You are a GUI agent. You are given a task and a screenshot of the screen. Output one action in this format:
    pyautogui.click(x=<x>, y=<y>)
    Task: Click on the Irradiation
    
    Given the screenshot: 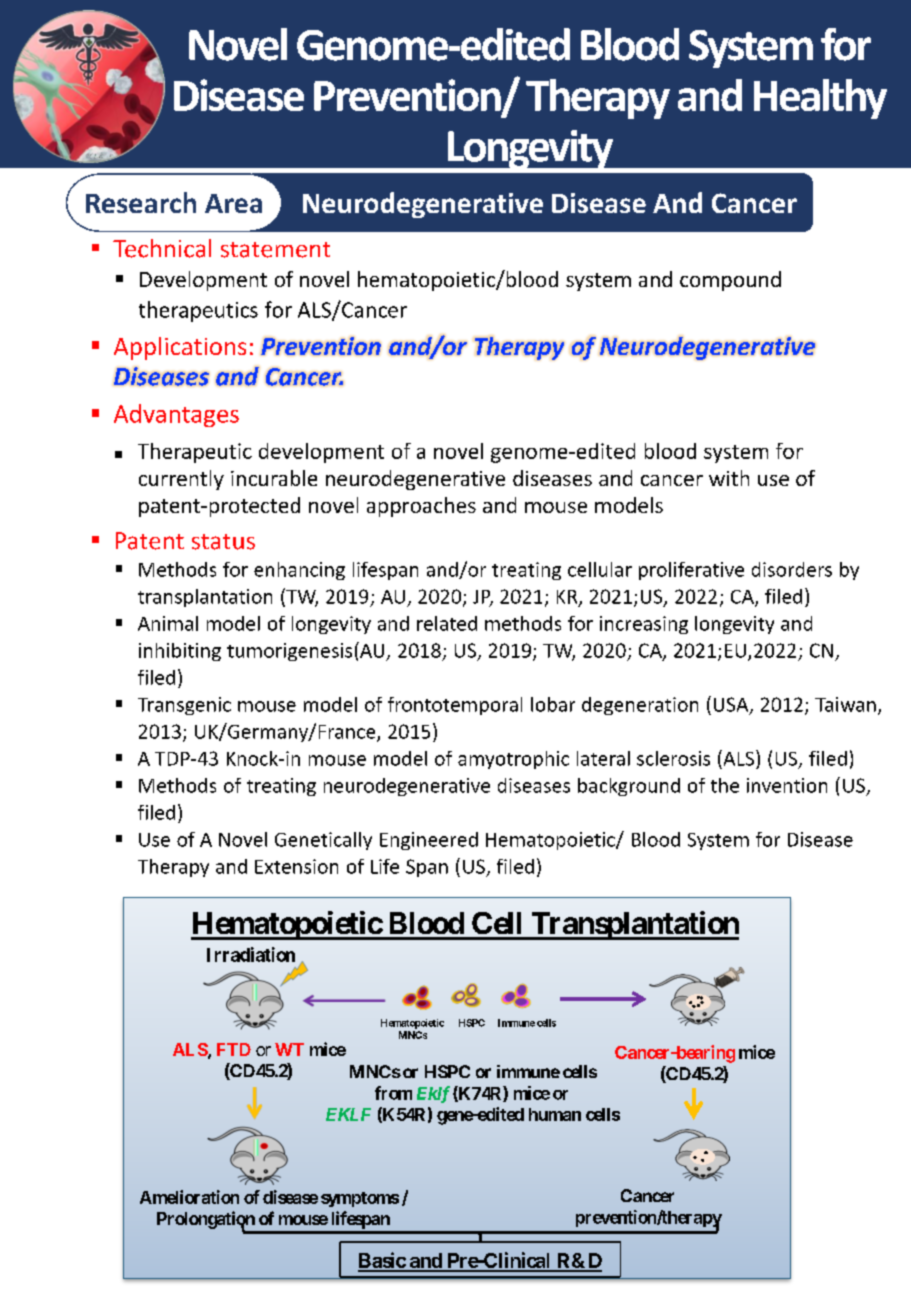 What is the action you would take?
    pyautogui.click(x=251, y=954)
